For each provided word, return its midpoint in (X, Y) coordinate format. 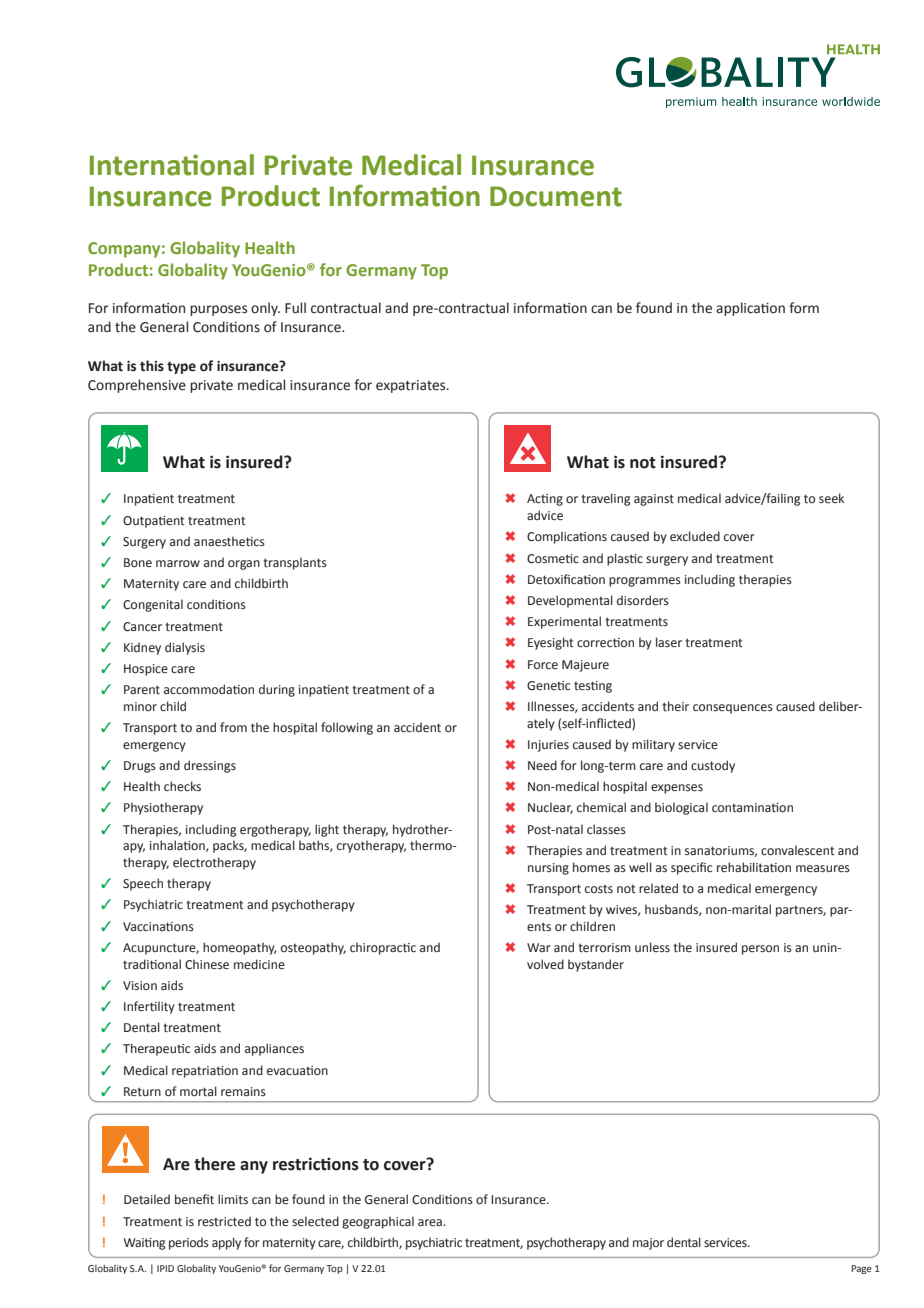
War (539, 947)
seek (831, 498)
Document (556, 196)
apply (226, 1243)
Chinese (207, 964)
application (750, 309)
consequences (733, 709)
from (233, 727)
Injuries (548, 746)
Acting (545, 500)
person (760, 950)
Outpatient (154, 522)
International (172, 165)
